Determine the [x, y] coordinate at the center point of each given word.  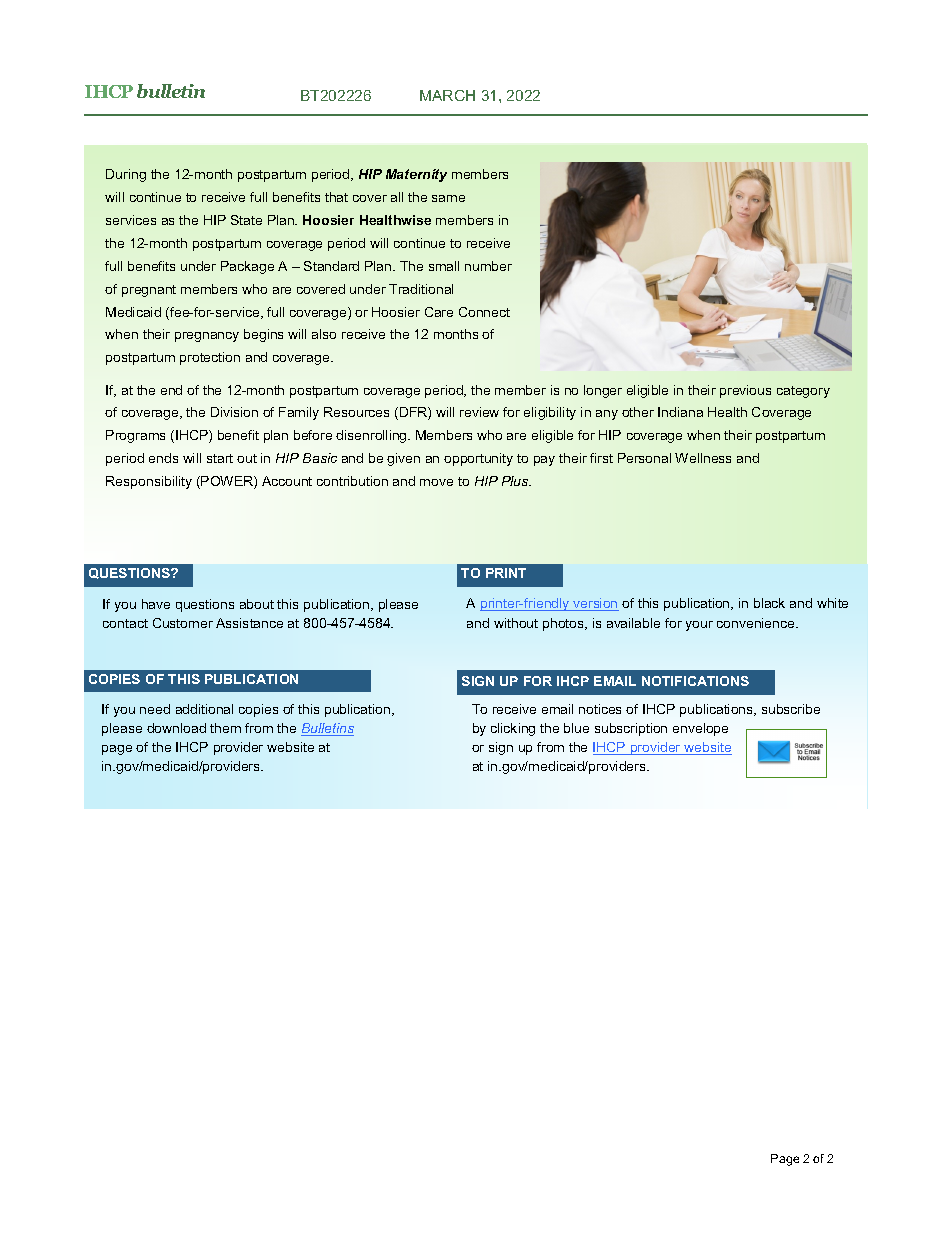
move [436, 482]
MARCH [447, 95]
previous [745, 391]
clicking [513, 729]
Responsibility [149, 482]
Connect [484, 312]
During [126, 175]
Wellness [703, 458]
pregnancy [207, 337]
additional [204, 709]
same [448, 198]
